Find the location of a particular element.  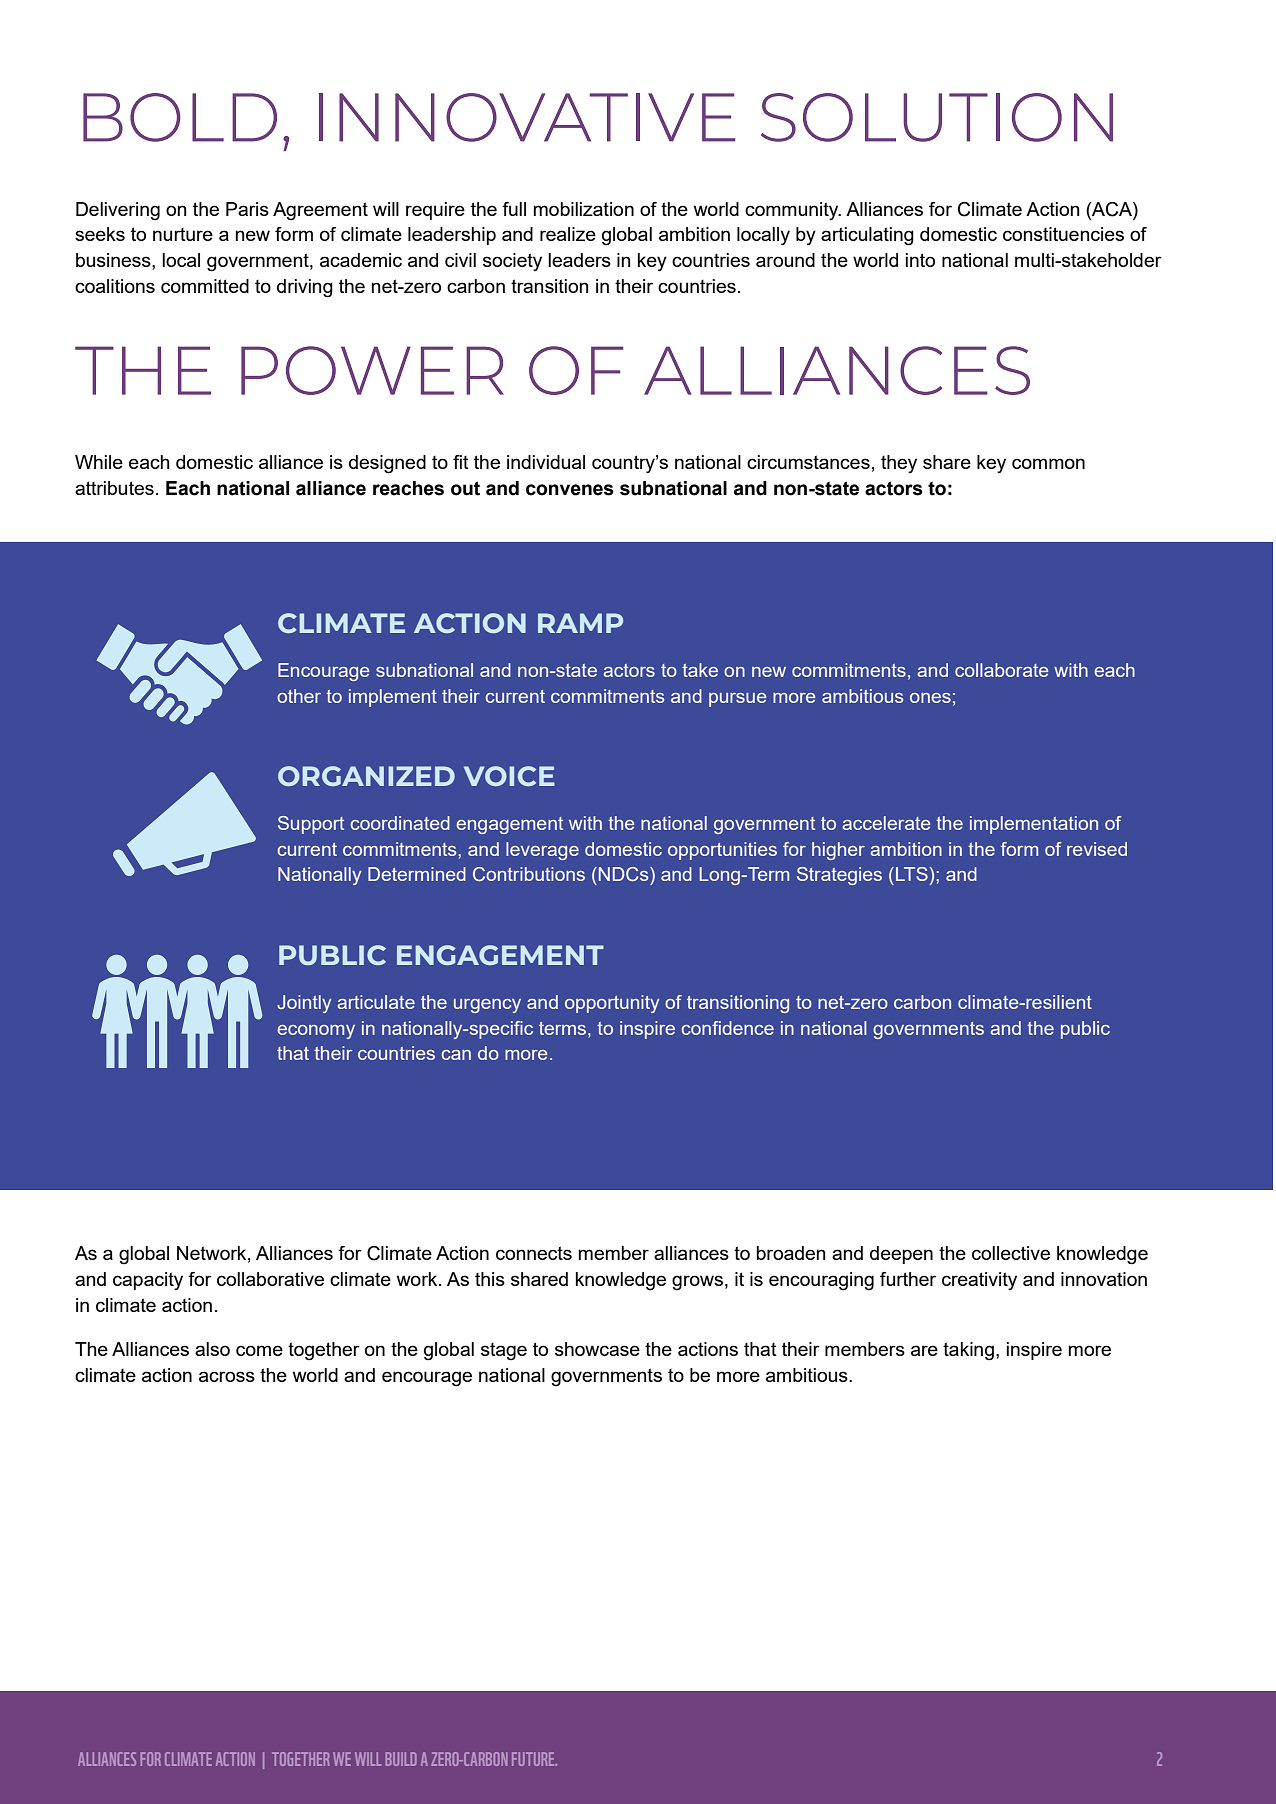

Paris is located at coordinates (247, 209).
